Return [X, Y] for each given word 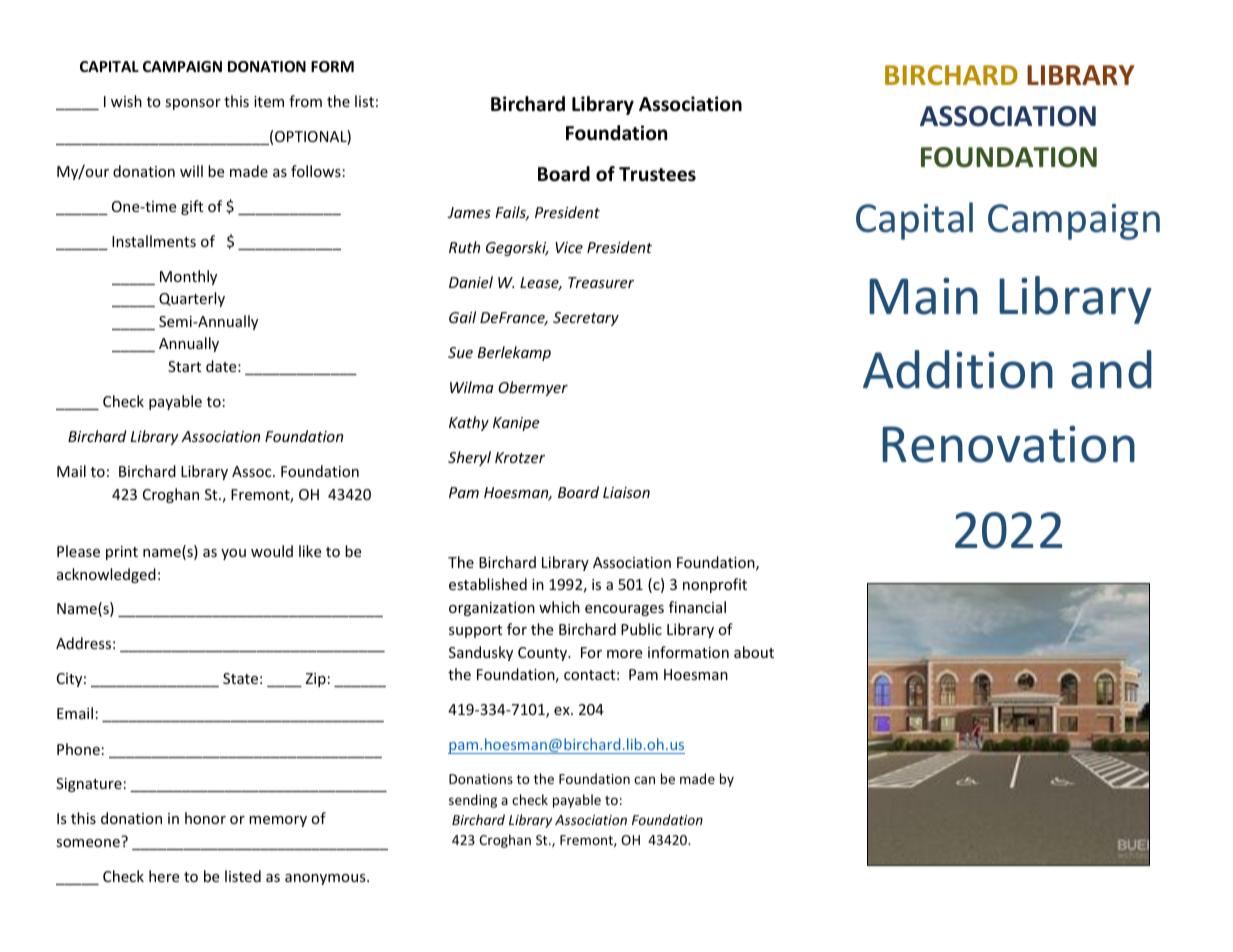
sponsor [193, 104]
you [233, 554]
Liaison [626, 492]
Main [923, 296]
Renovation [1008, 444]
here [164, 876]
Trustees [657, 174]
